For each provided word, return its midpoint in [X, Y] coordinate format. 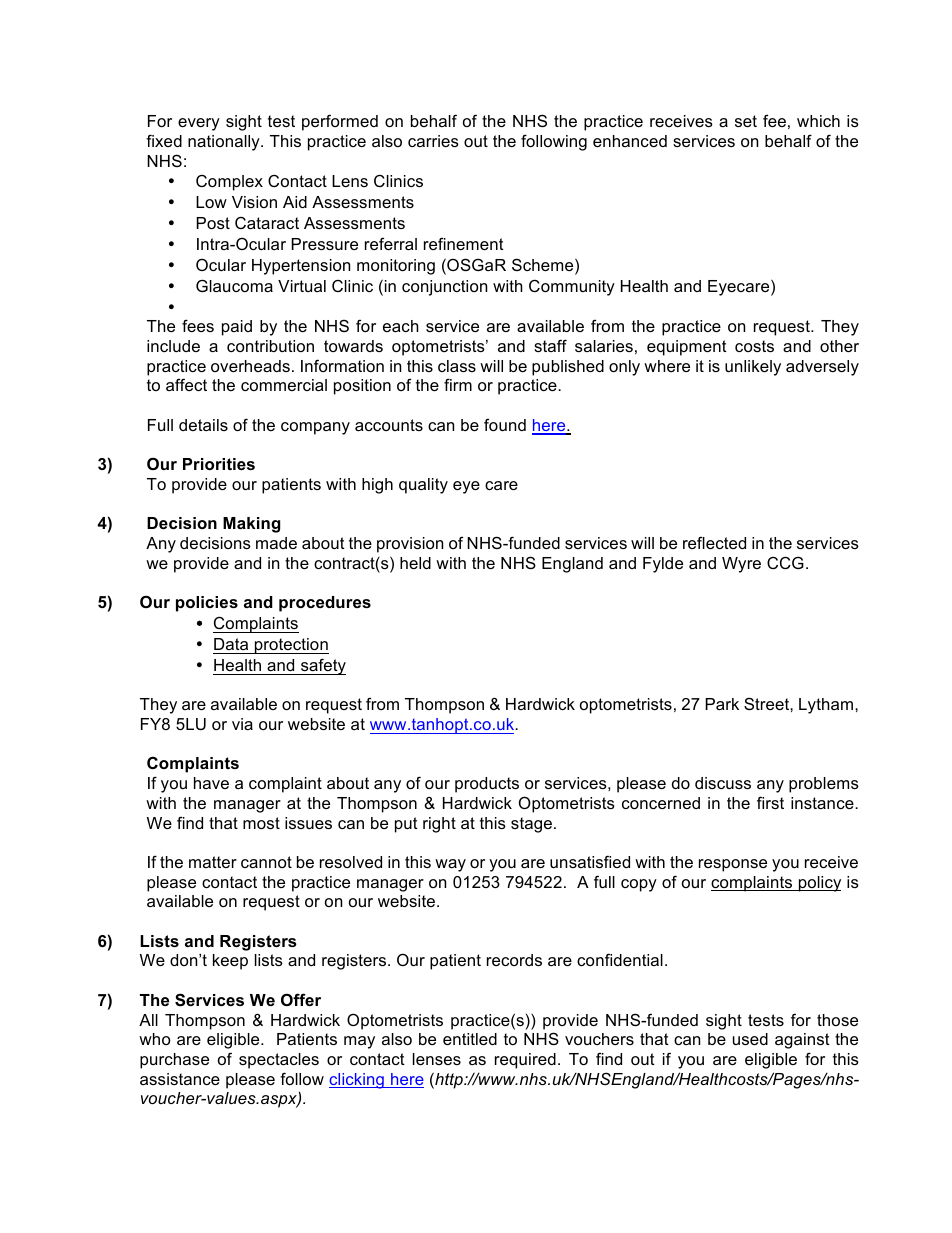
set [746, 121]
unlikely [753, 368]
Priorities [219, 464]
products [487, 785]
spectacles [279, 1061]
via [242, 724]
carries [433, 141]
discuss [723, 783]
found [505, 424]
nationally [225, 143]
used [750, 1039]
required [525, 1061]
